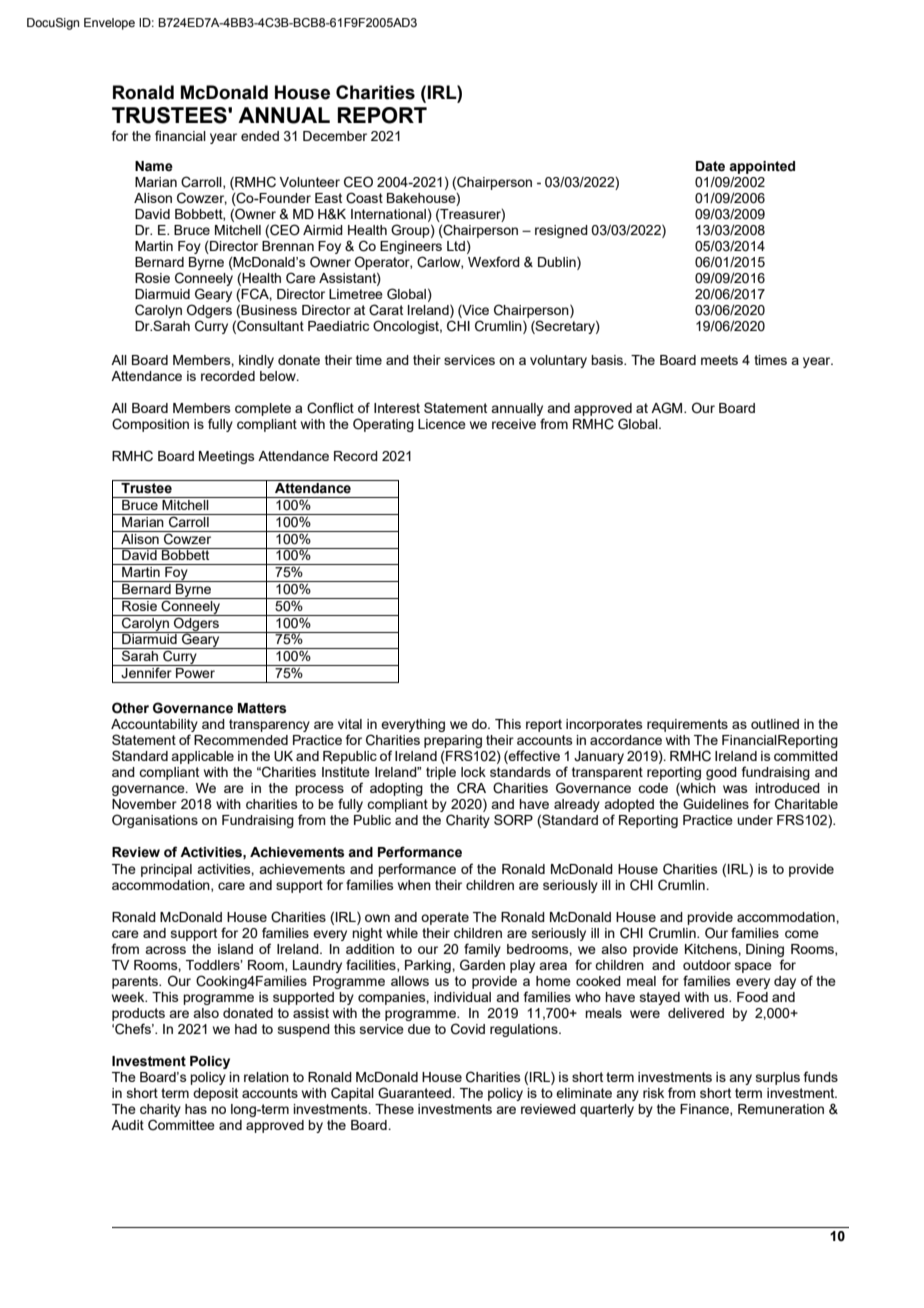  Describe the element at coordinates (256, 361) in the image. I see `kindly` at that location.
